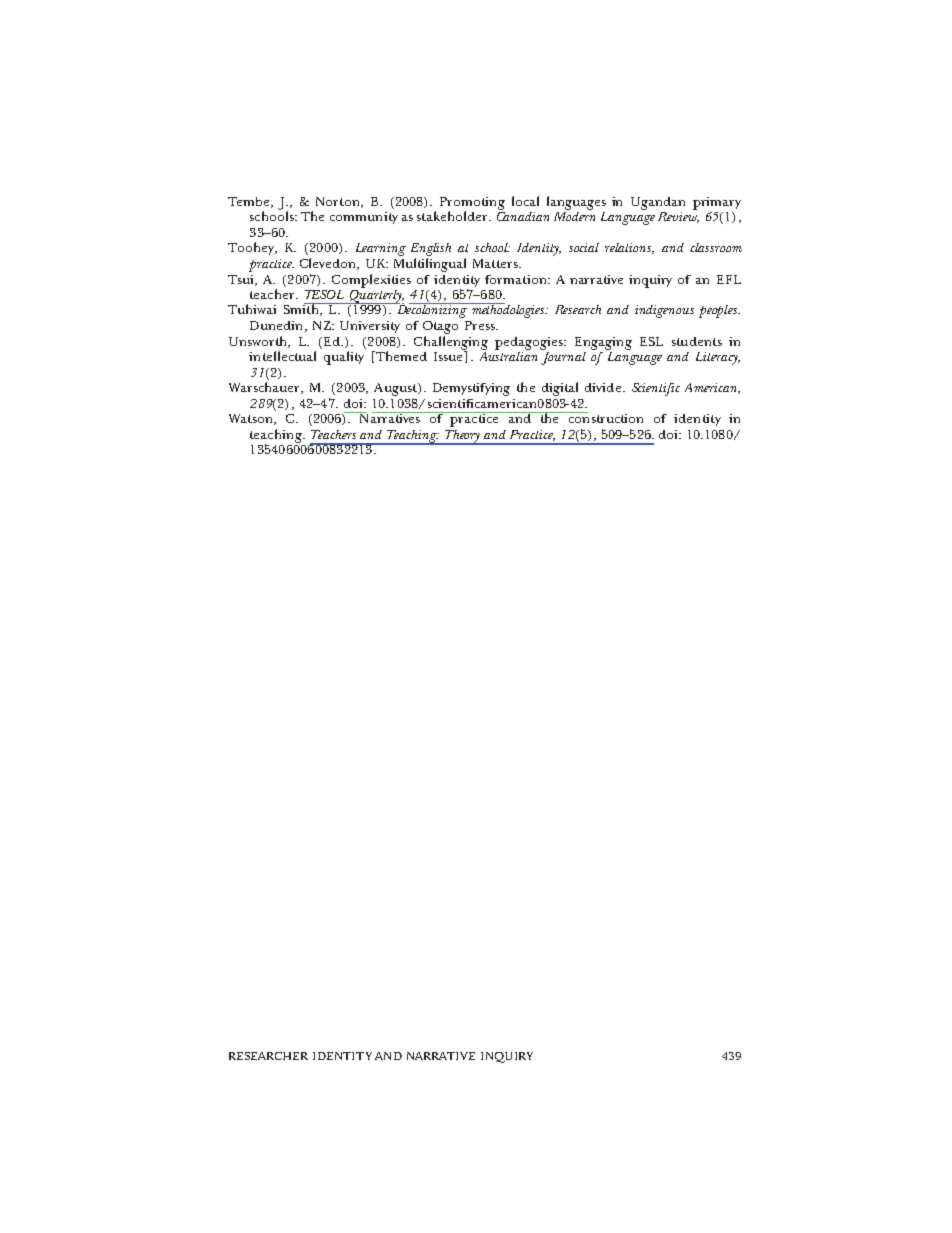 The image size is (952, 1233). Describe the element at coordinates (729, 279) in the image. I see `EFL` at that location.
